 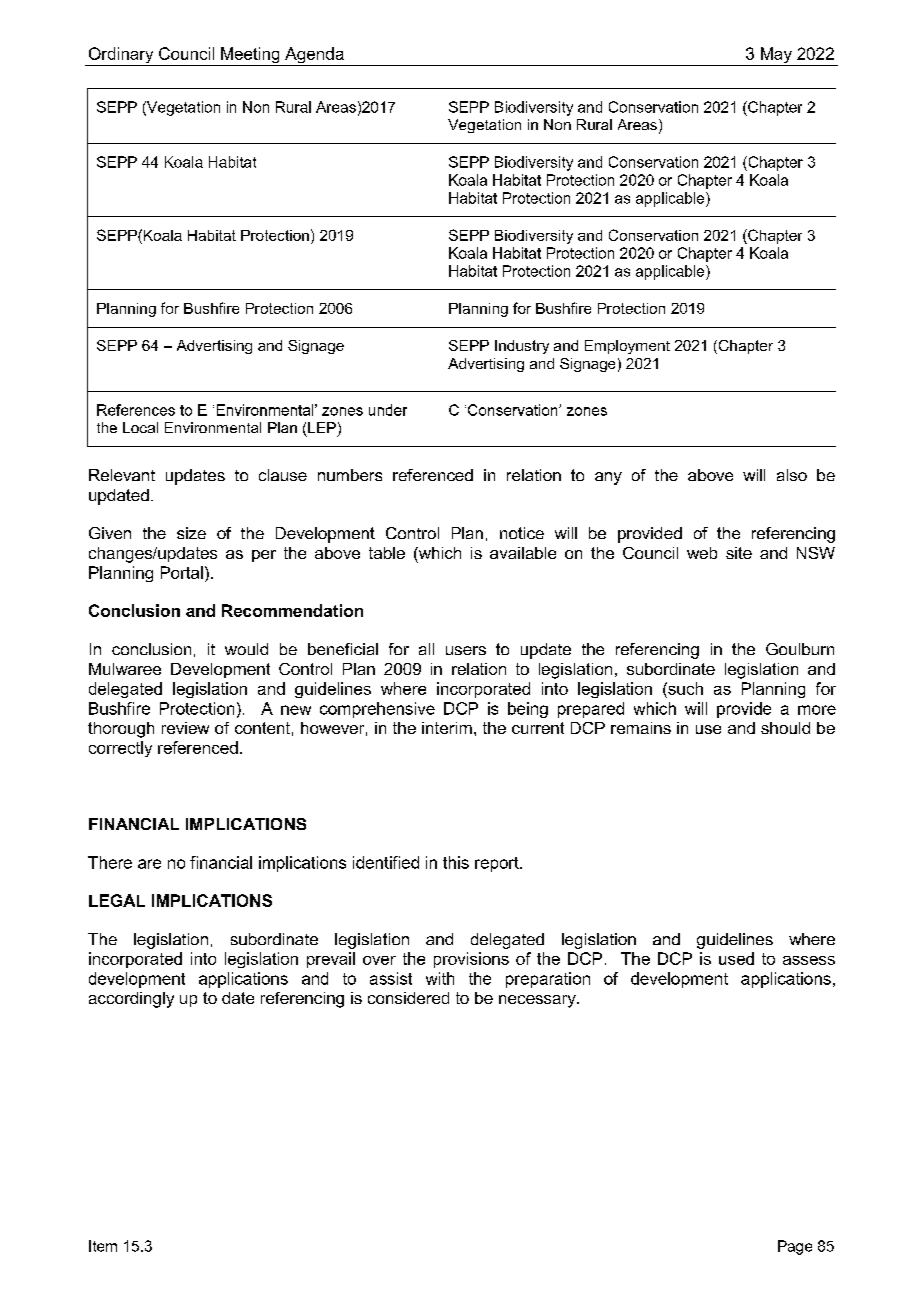 I want to click on Agenda, so click(x=314, y=56).
